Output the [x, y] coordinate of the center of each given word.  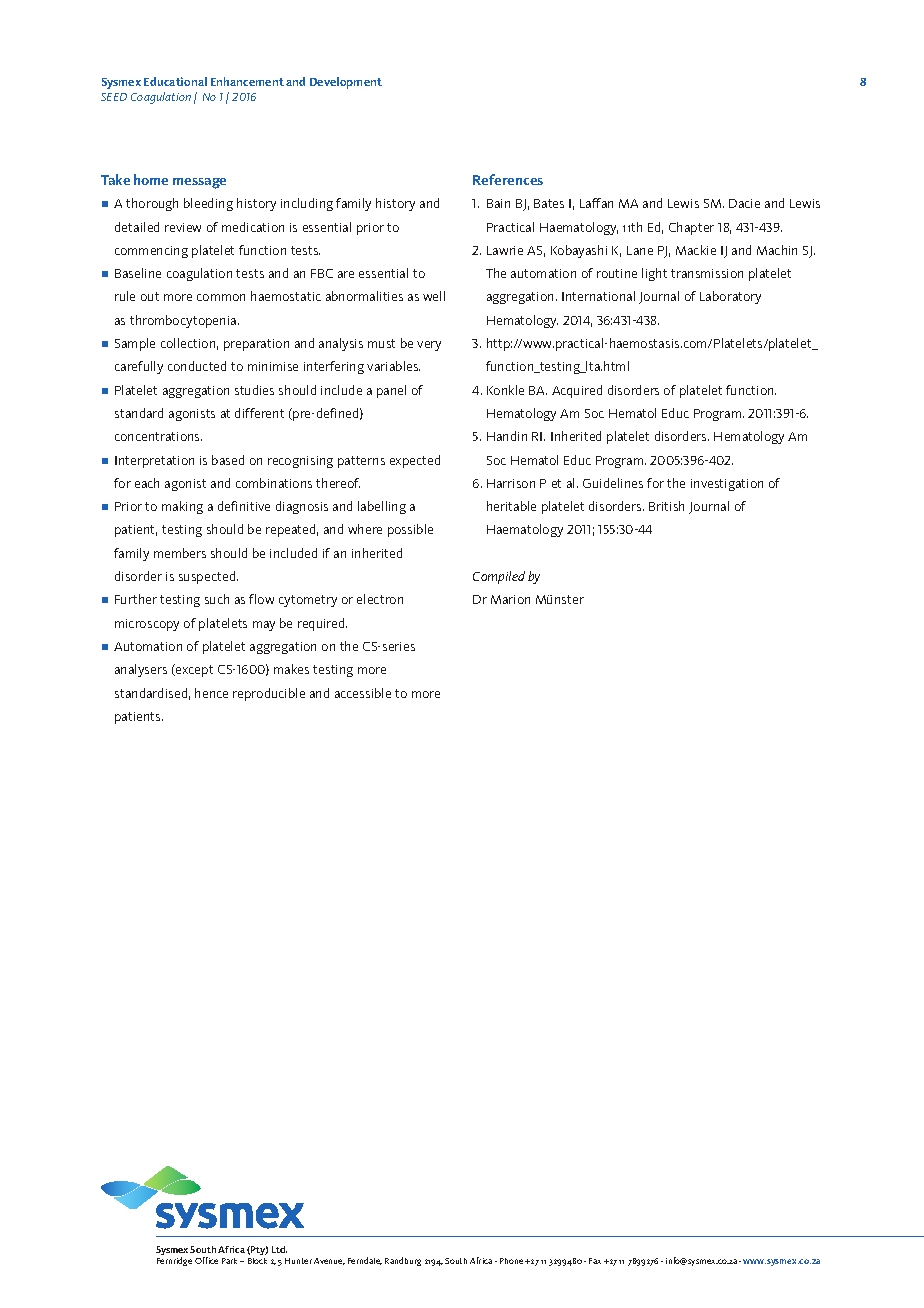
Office [206, 1260]
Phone [511, 1261]
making [182, 507]
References [508, 179]
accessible [363, 693]
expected [415, 461]
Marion [510, 599]
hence [211, 693]
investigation [727, 485]
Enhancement [247, 81]
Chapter [691, 228]
